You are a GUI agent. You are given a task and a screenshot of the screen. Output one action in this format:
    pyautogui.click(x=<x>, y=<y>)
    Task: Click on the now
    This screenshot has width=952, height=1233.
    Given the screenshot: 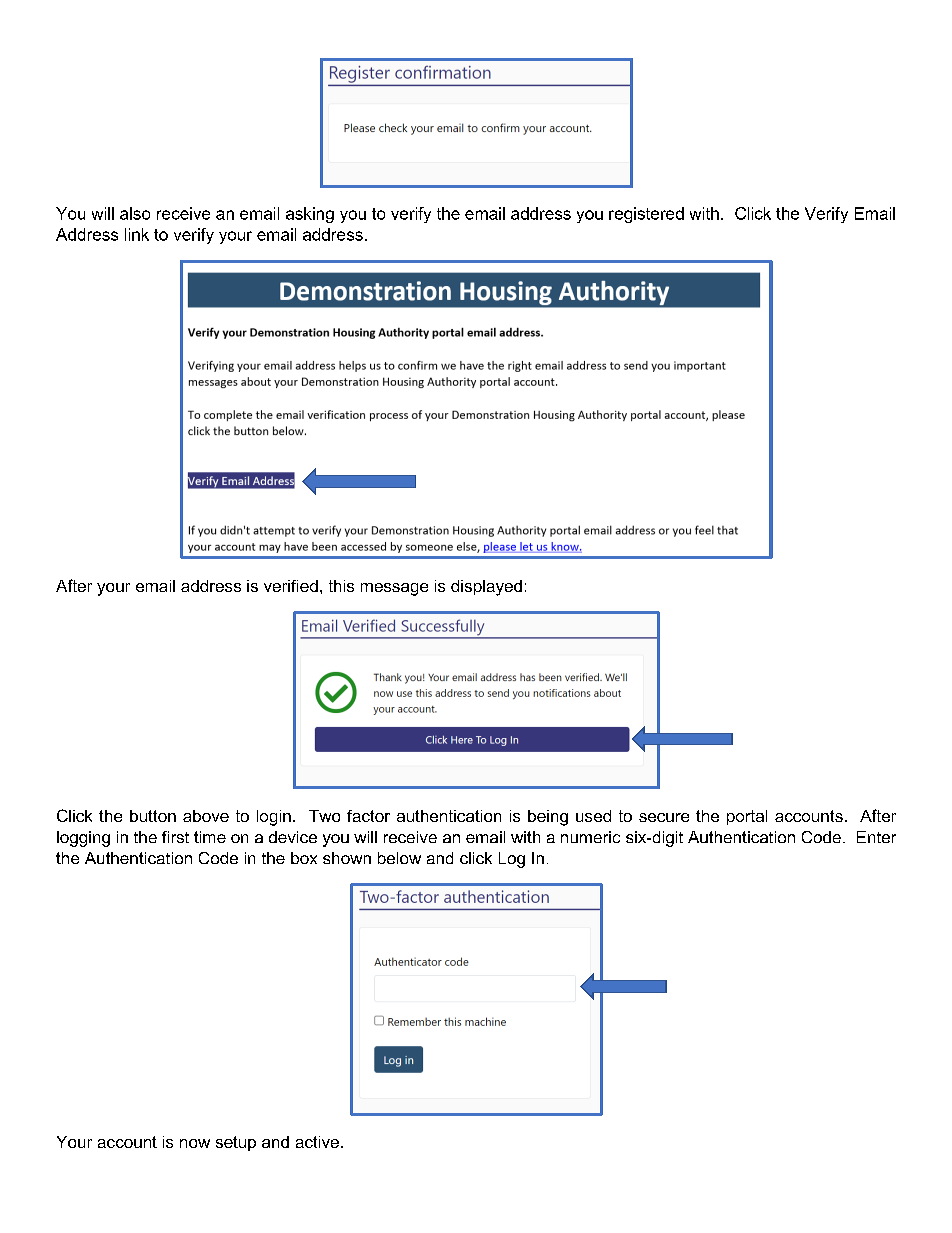 What is the action you would take?
    pyautogui.click(x=195, y=1143)
